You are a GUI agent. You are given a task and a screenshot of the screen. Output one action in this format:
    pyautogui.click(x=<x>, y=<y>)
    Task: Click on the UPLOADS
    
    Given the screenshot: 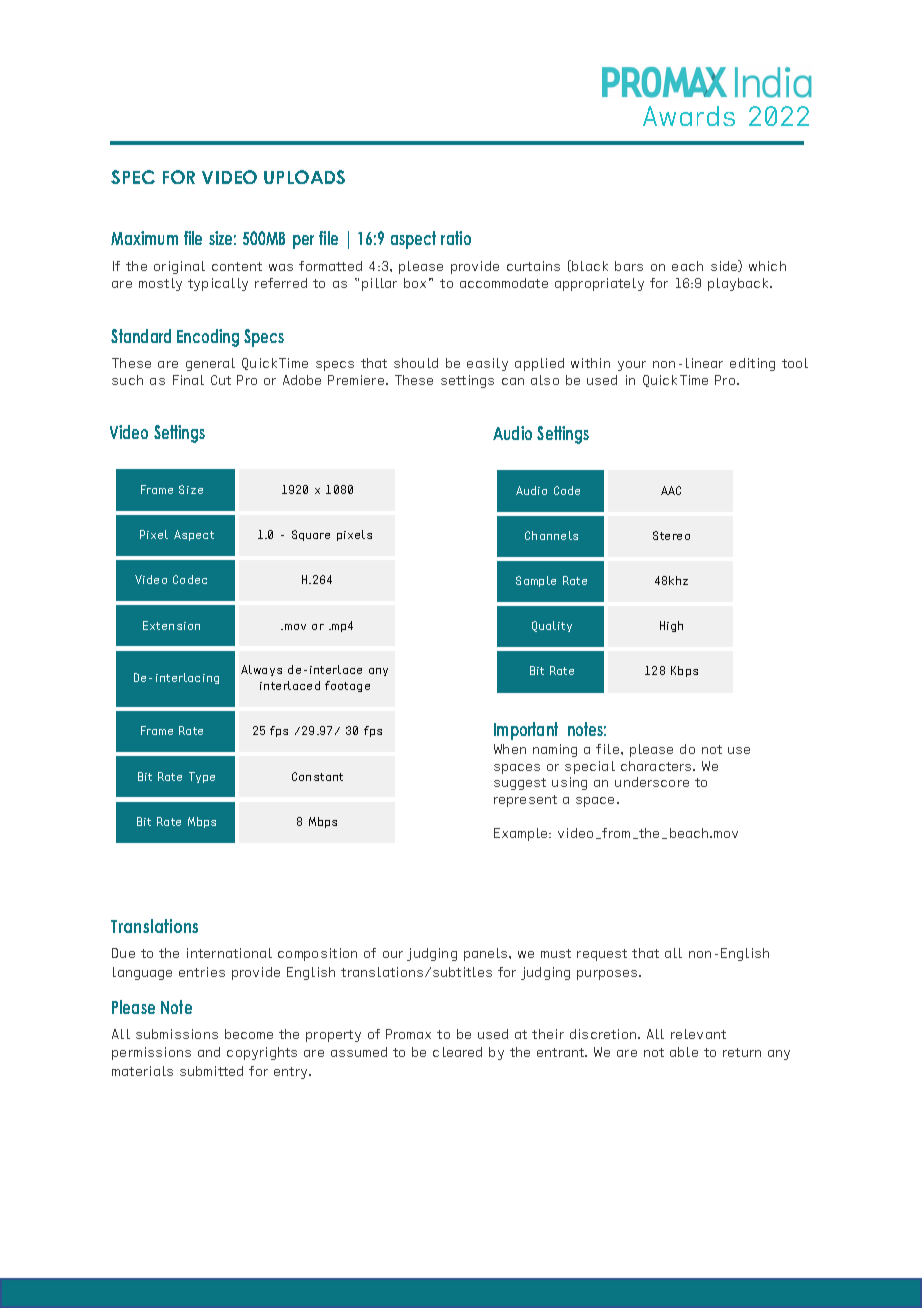 What is the action you would take?
    pyautogui.click(x=304, y=177)
